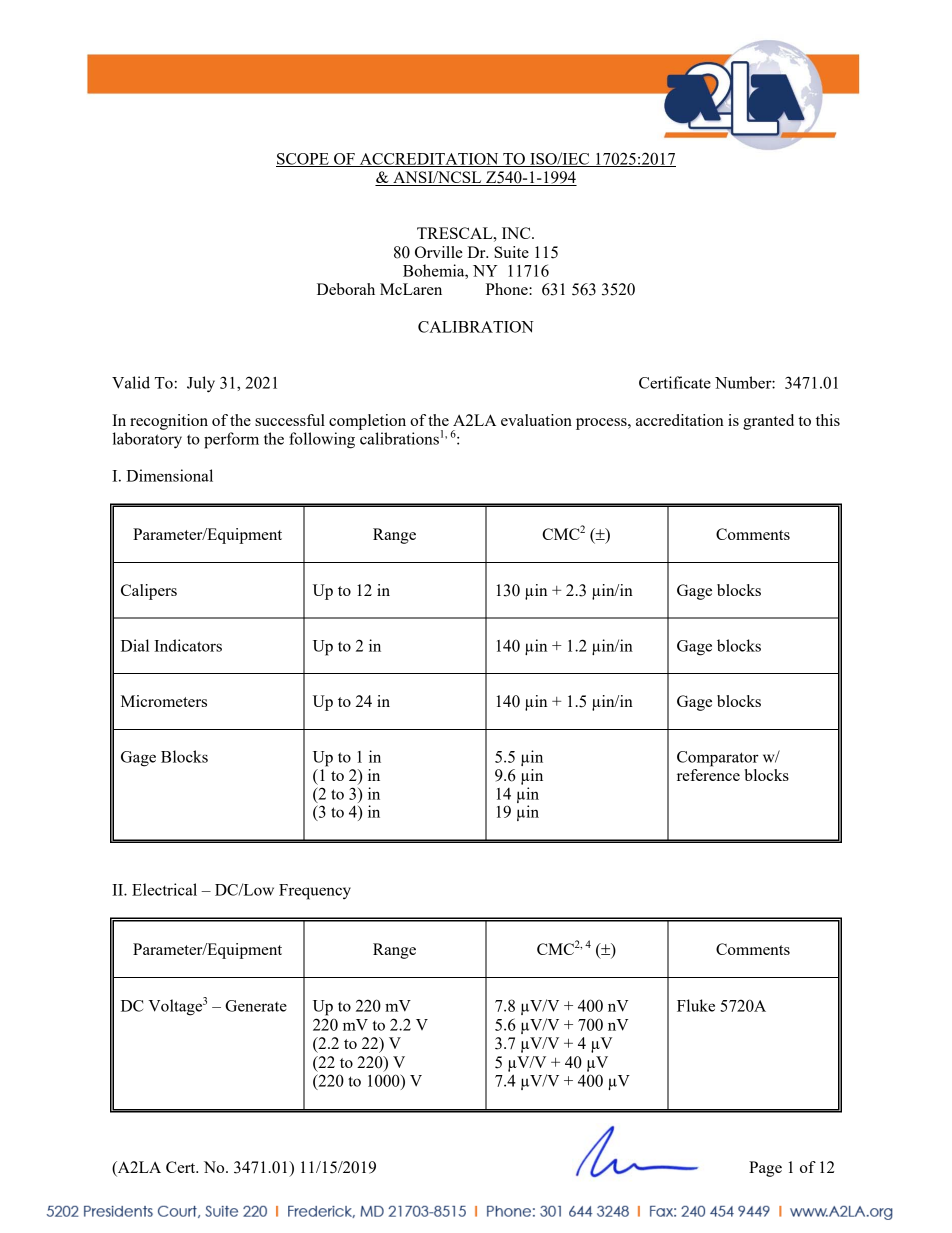 This screenshot has height=1233, width=952. Describe the element at coordinates (517, 233) in the screenshot. I see `INC` at that location.
